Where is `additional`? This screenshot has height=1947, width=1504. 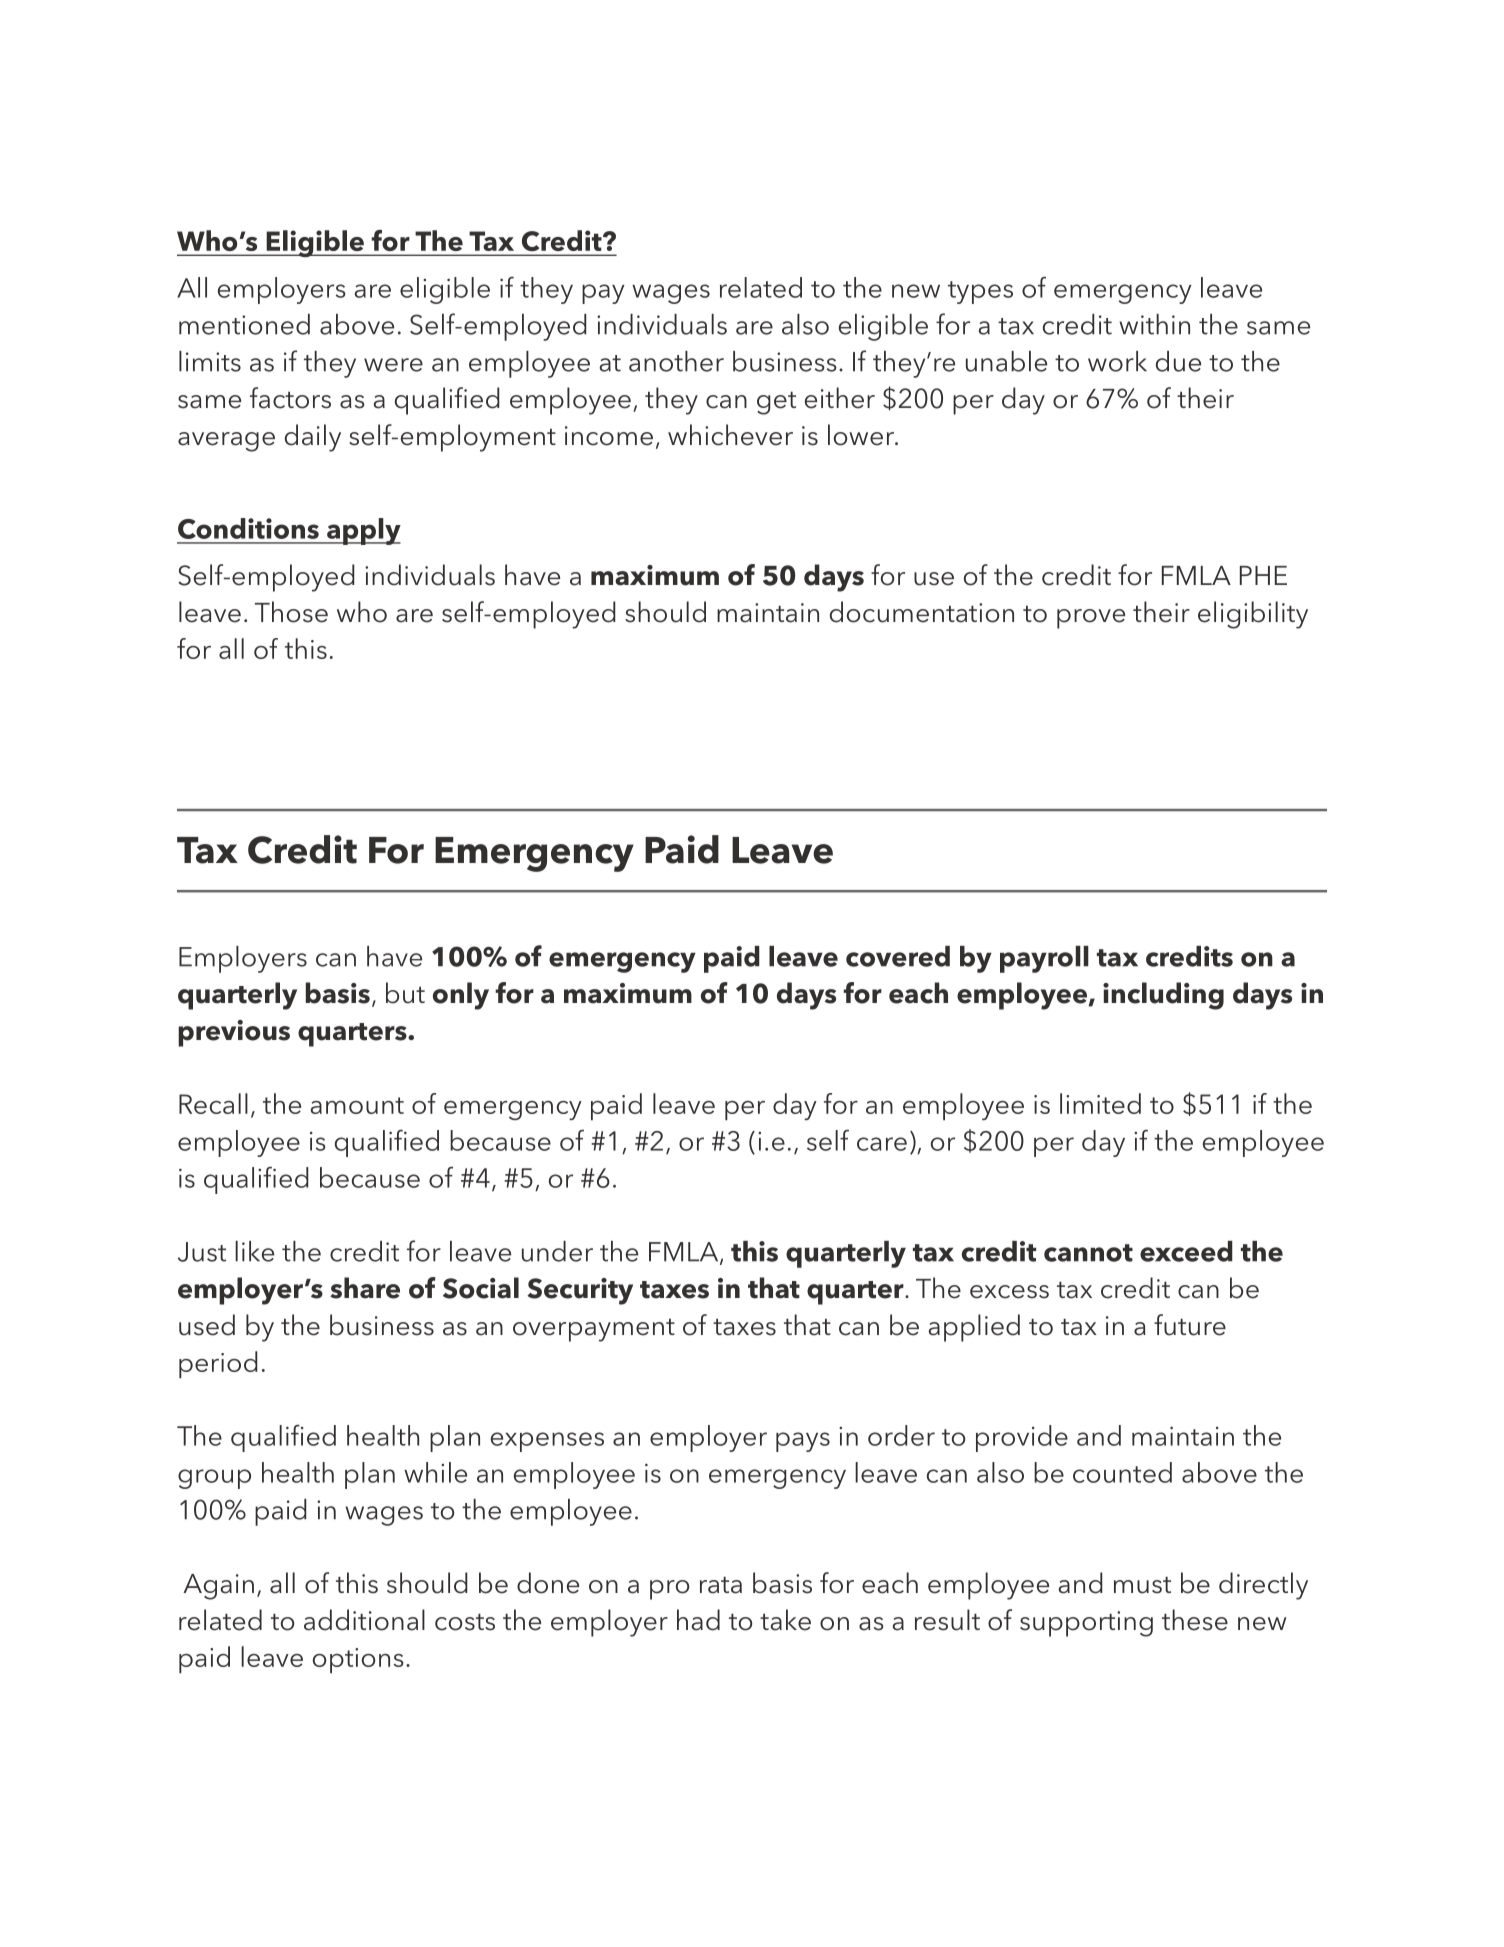
additional is located at coordinates (364, 1620).
